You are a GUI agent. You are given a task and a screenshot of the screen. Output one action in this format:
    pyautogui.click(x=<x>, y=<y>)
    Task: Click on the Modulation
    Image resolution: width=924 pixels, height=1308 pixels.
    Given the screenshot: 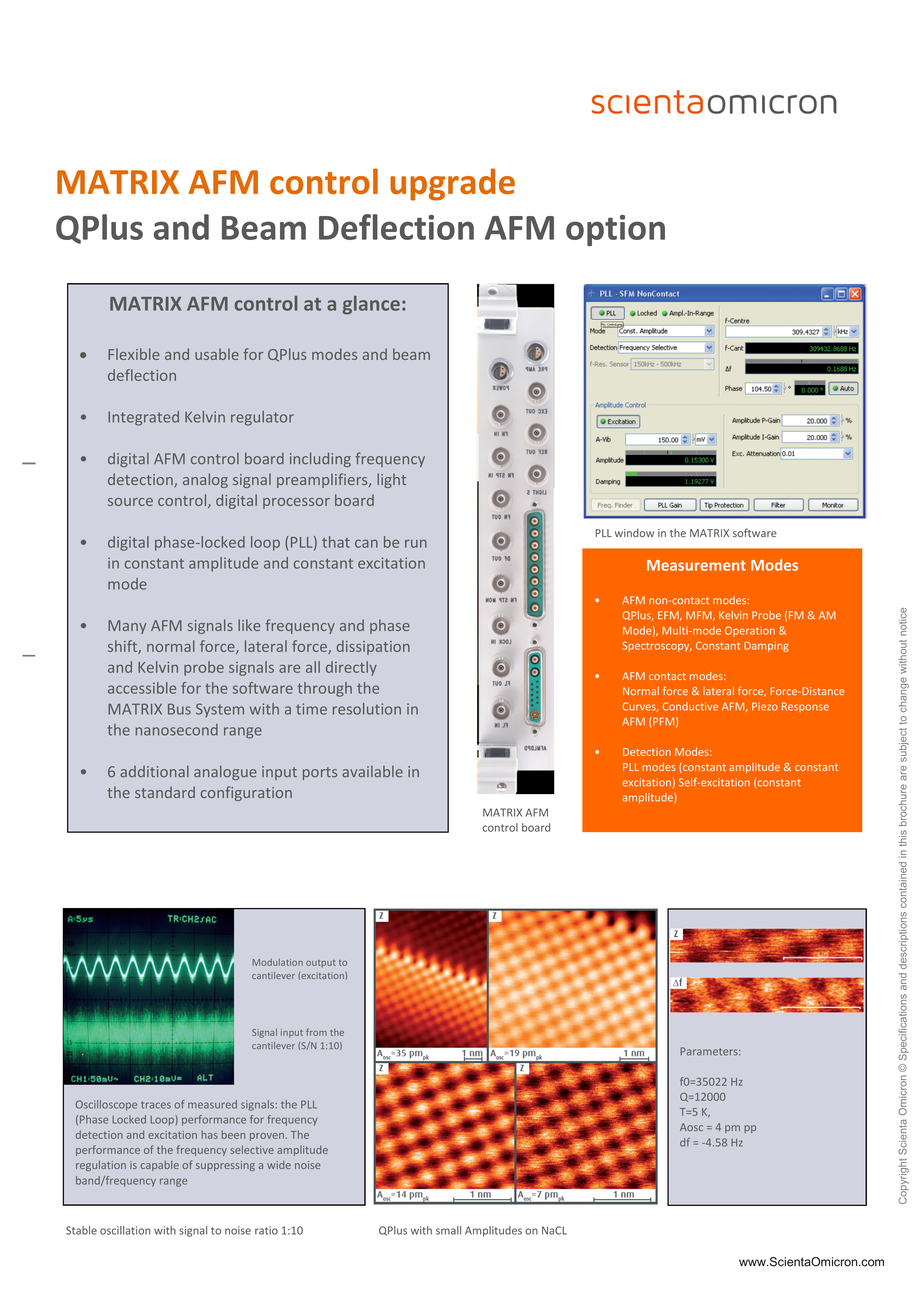 What is the action you would take?
    pyautogui.click(x=277, y=962)
